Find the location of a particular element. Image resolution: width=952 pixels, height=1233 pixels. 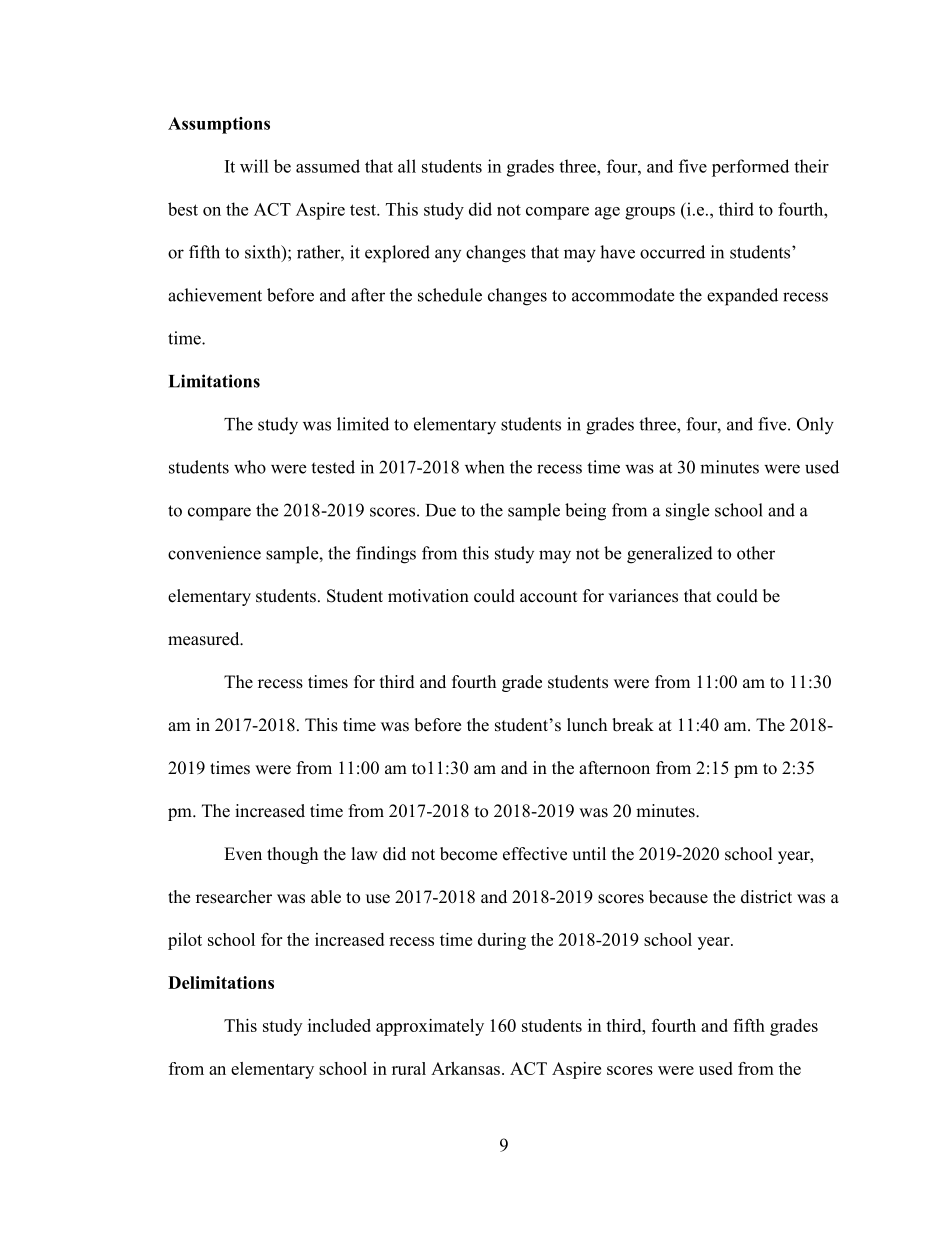

convenience is located at coordinates (214, 553).
